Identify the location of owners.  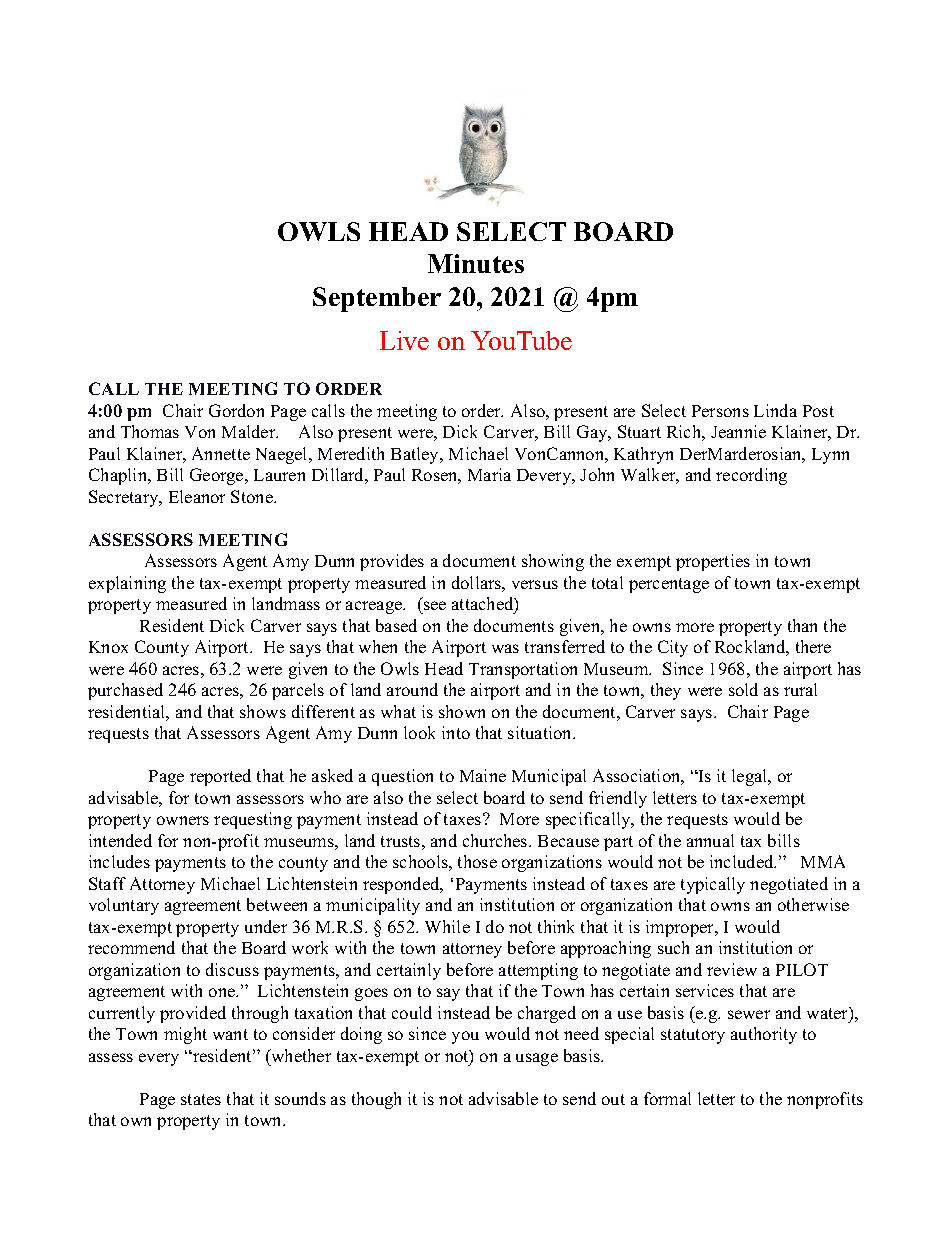
(183, 820).
